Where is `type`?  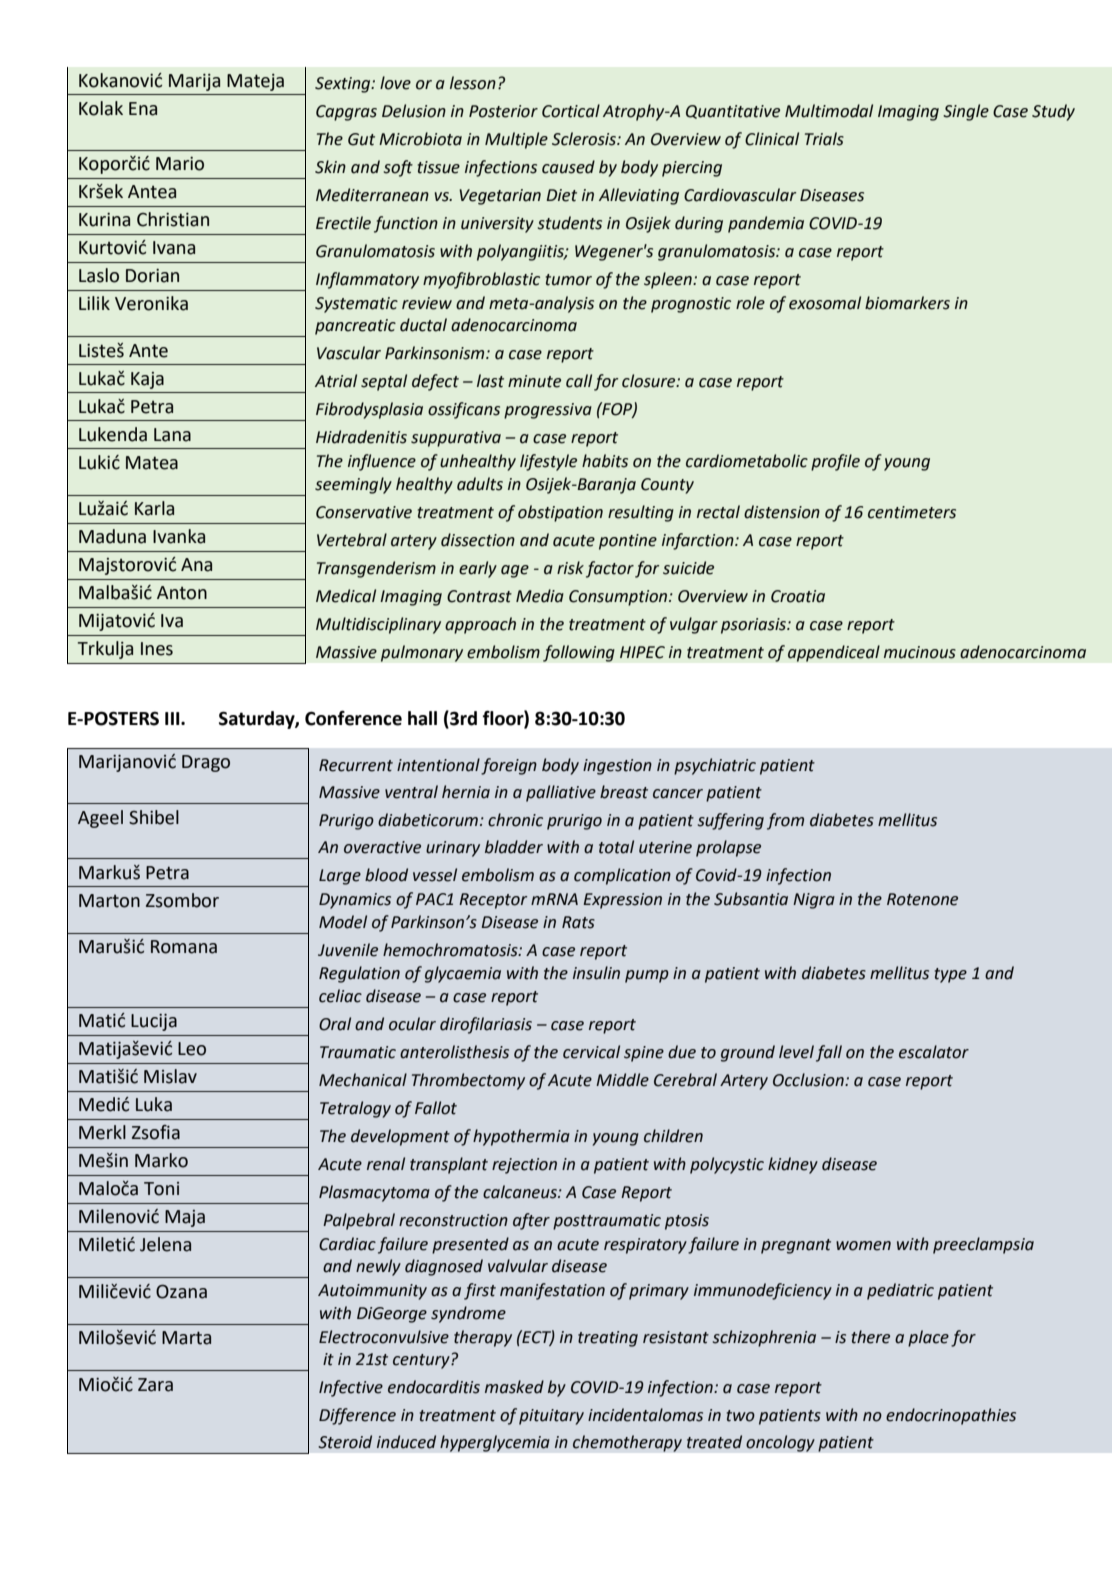
type is located at coordinates (951, 975).
